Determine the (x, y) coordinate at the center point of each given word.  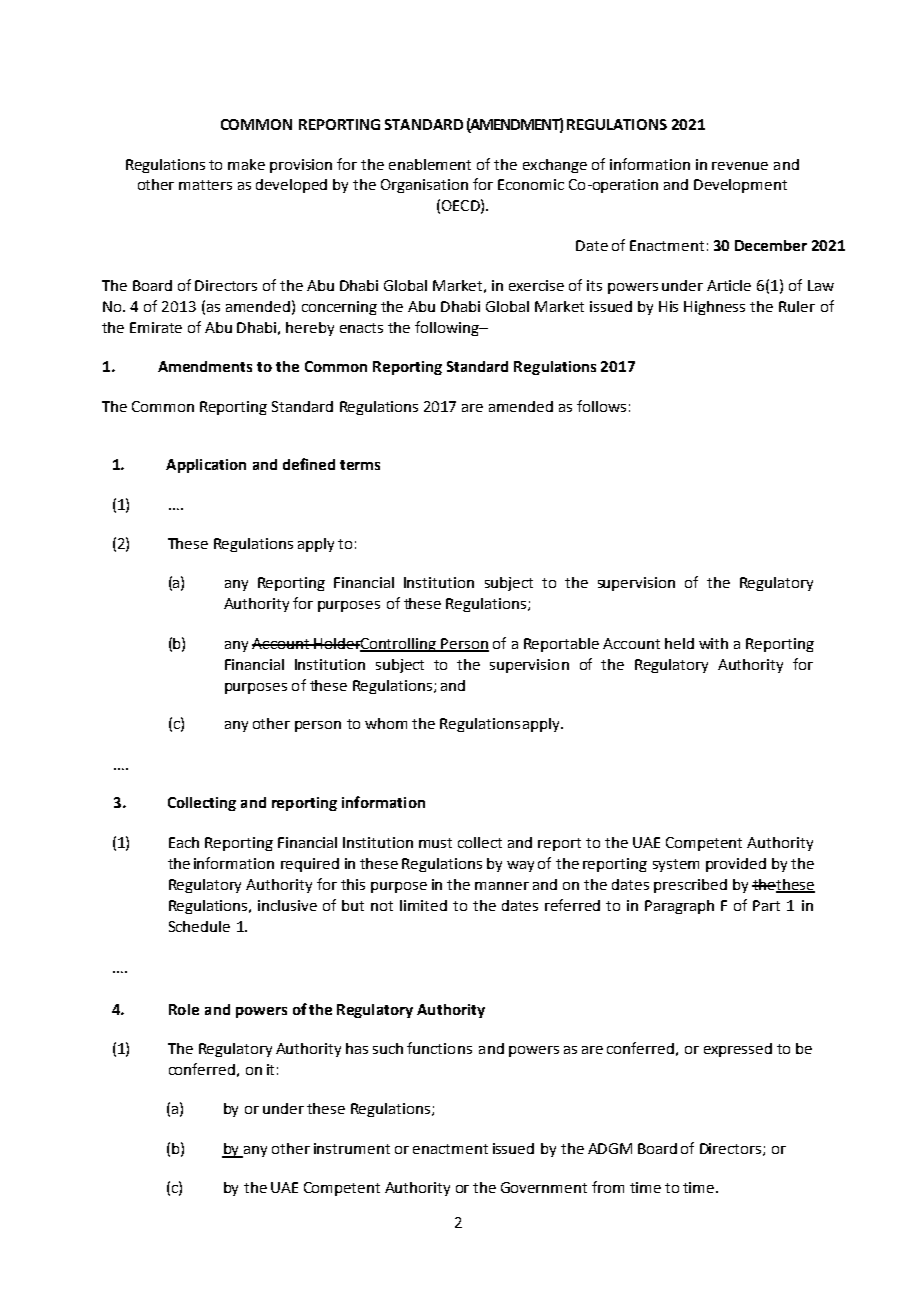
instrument (352, 1148)
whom (386, 723)
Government (544, 1187)
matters (205, 185)
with (713, 643)
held (679, 643)
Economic (531, 184)
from (608, 1187)
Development (740, 186)
